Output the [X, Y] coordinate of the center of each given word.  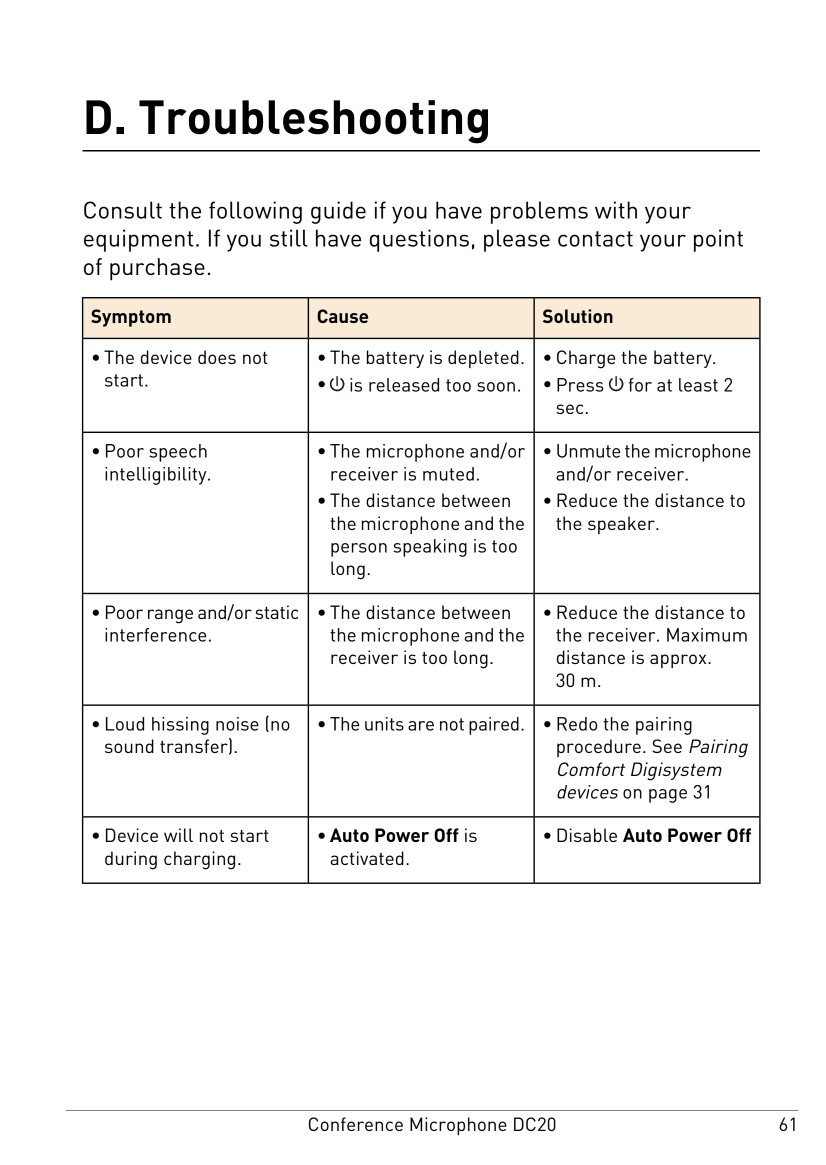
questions [419, 240]
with [616, 210]
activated [367, 858]
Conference [356, 1124]
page [668, 796]
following [255, 212]
